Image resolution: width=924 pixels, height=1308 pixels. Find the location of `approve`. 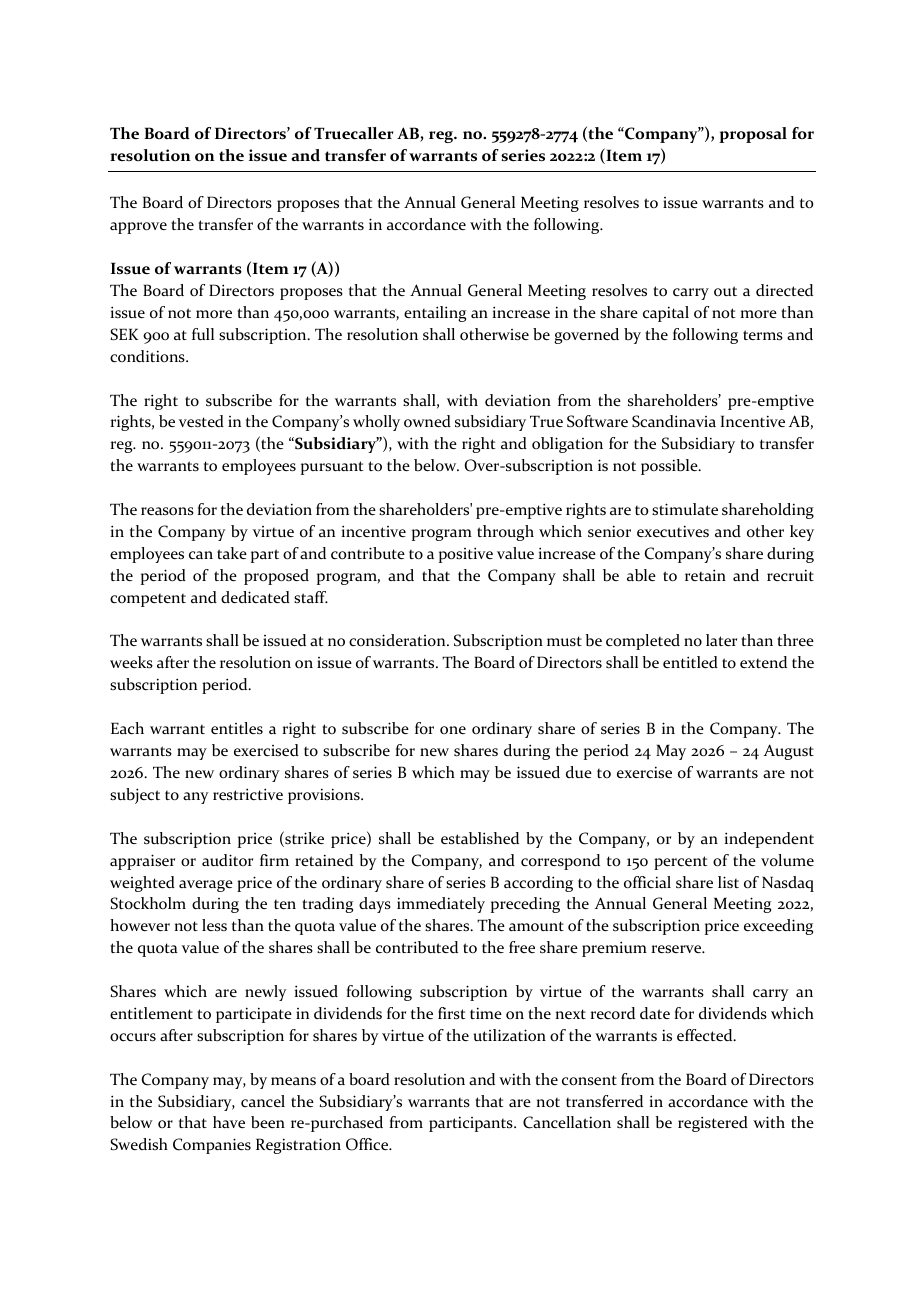

approve is located at coordinates (138, 228).
